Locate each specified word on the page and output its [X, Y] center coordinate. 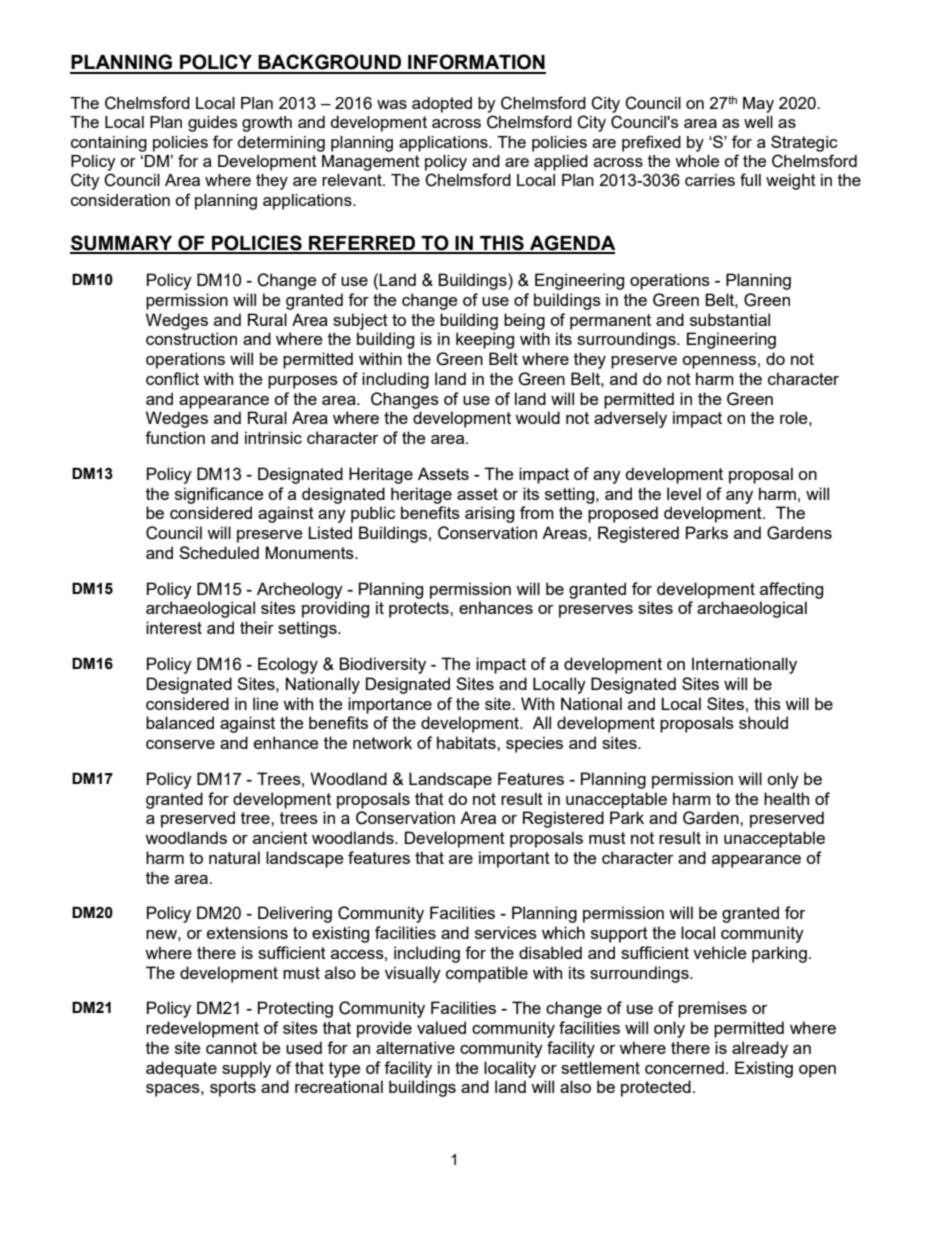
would [537, 417]
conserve [180, 744]
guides [213, 124]
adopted [442, 105]
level [684, 493]
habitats [467, 742]
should [763, 722]
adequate [181, 1069]
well [758, 122]
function [175, 437]
